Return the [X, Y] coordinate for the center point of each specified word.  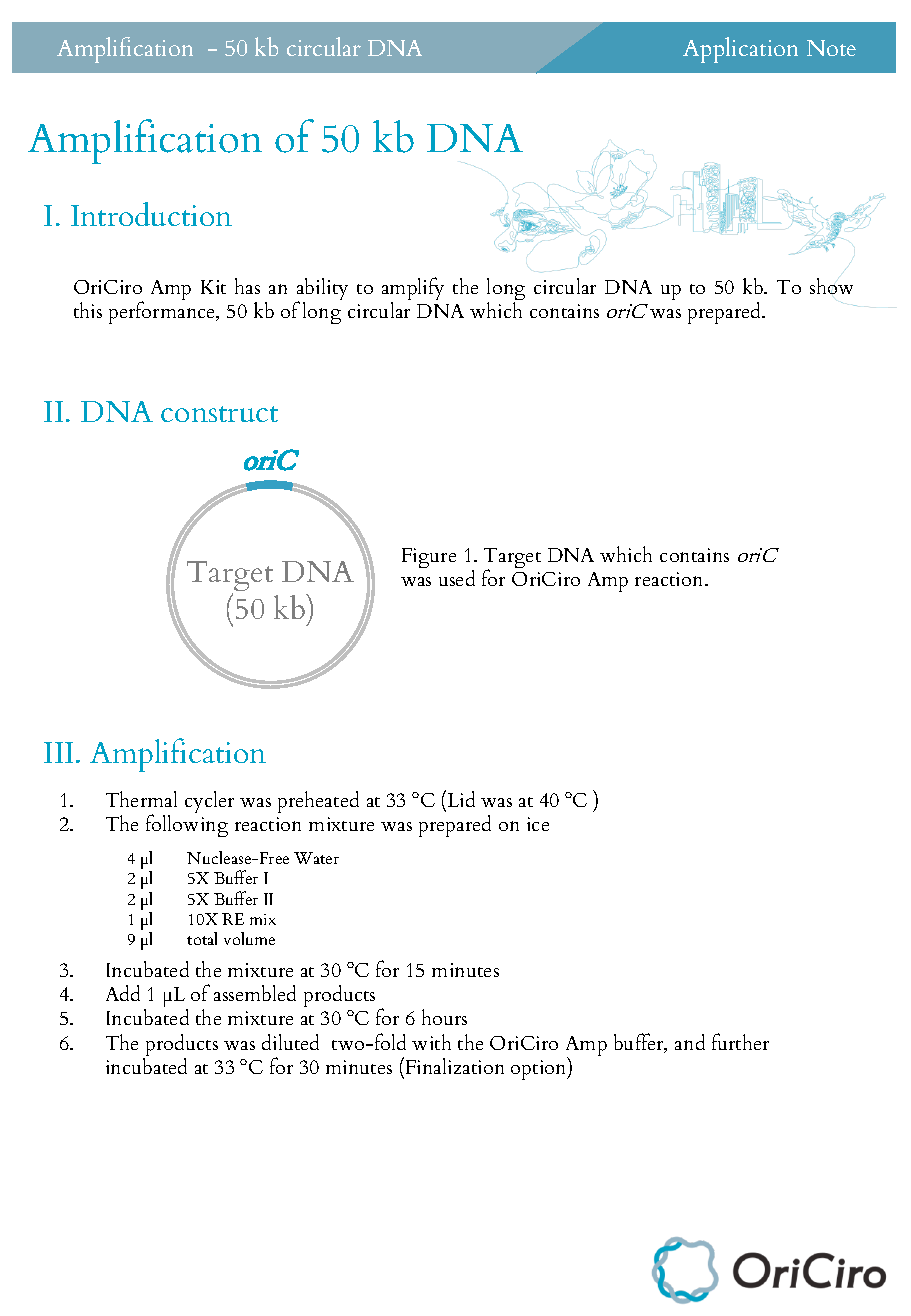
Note [831, 48]
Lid [460, 798]
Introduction [151, 214]
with [431, 1042]
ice [538, 824]
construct [219, 414]
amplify [413, 290]
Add [123, 993]
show [831, 286]
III [58, 752]
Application [740, 50]
